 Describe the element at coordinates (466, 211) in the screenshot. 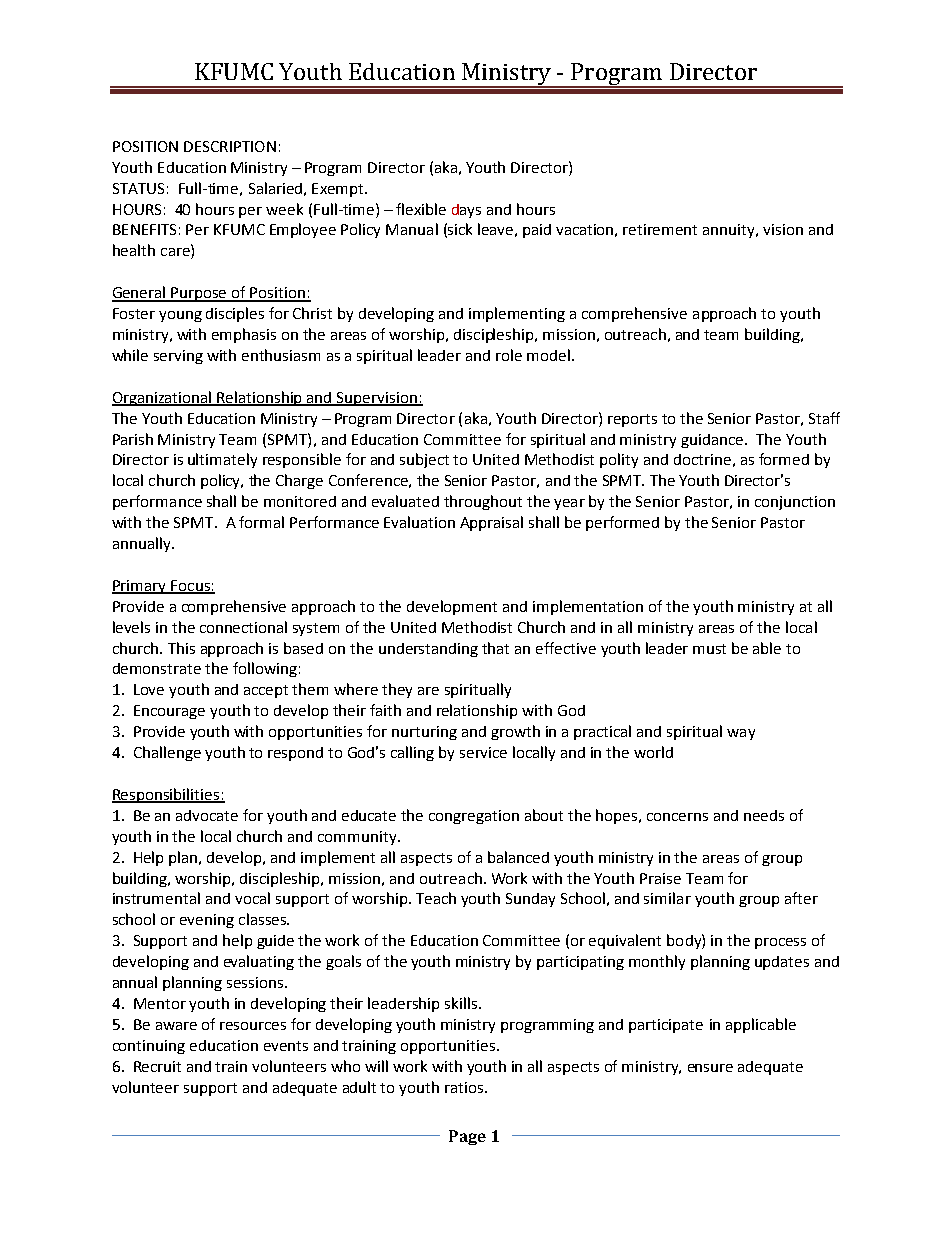

I see `days` at that location.
